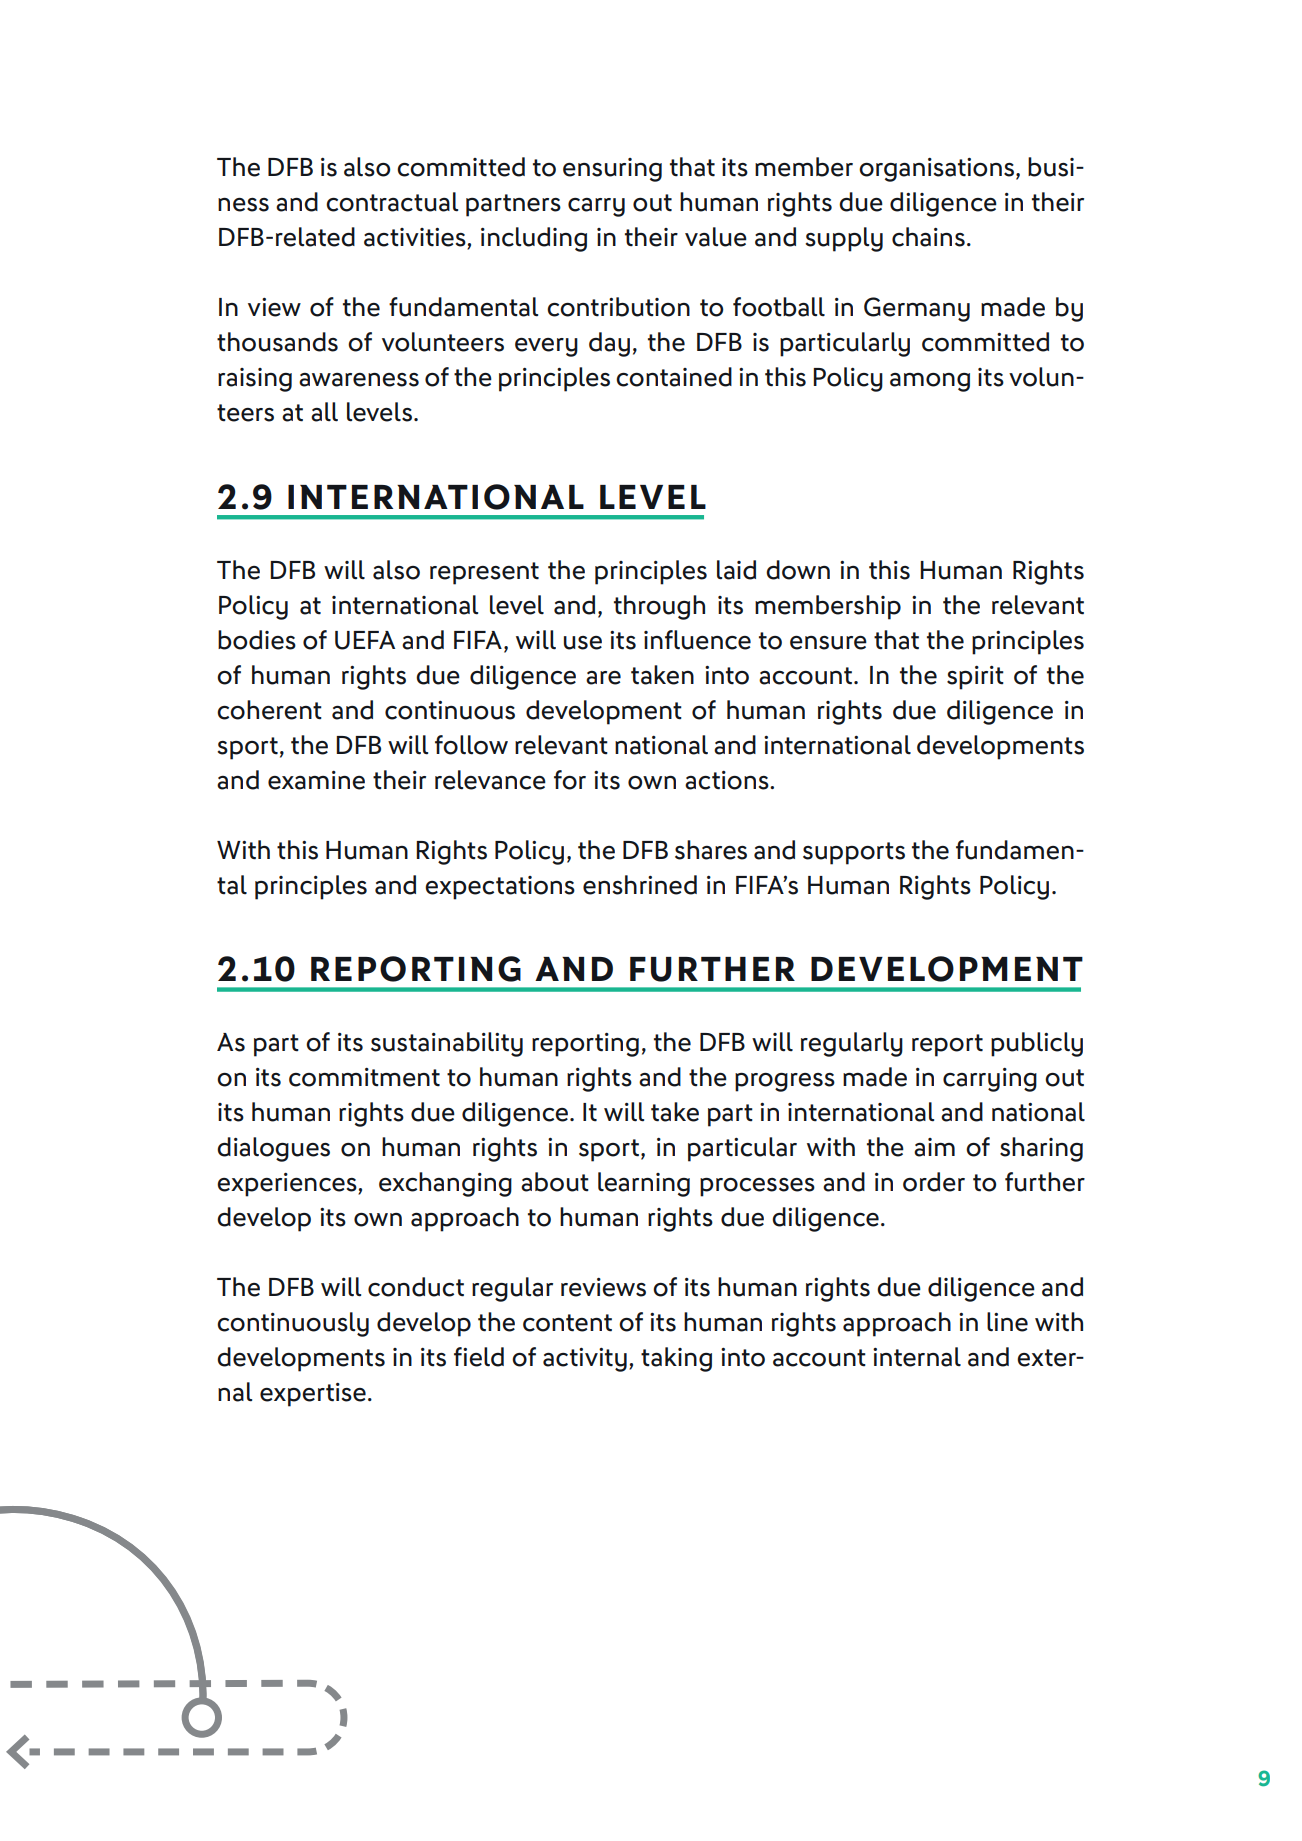 The height and width of the image is (1841, 1302). What do you see at coordinates (365, 640) in the image?
I see `UEFA` at bounding box center [365, 640].
